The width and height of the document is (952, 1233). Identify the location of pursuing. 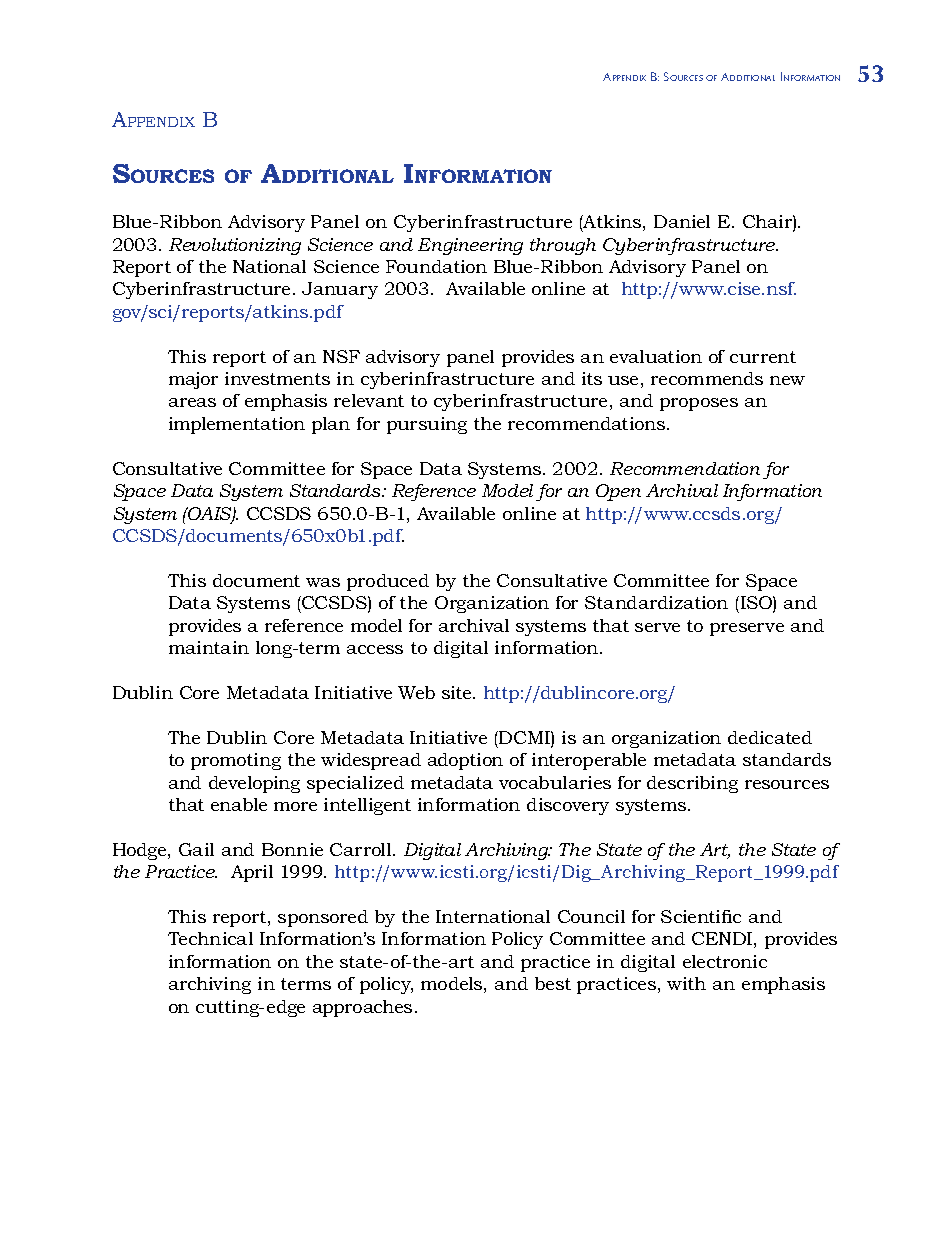
(427, 425).
